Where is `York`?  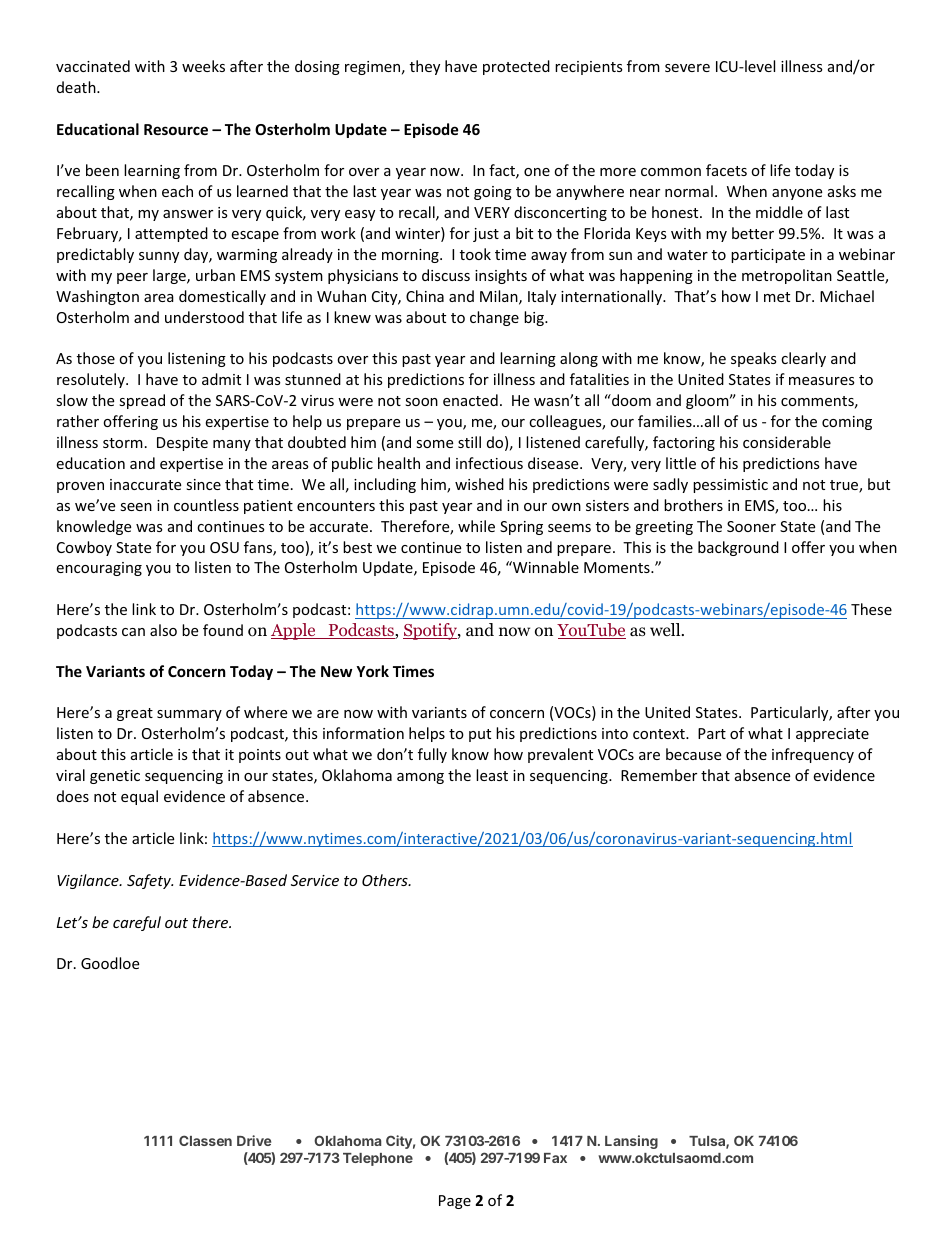 York is located at coordinates (372, 671).
